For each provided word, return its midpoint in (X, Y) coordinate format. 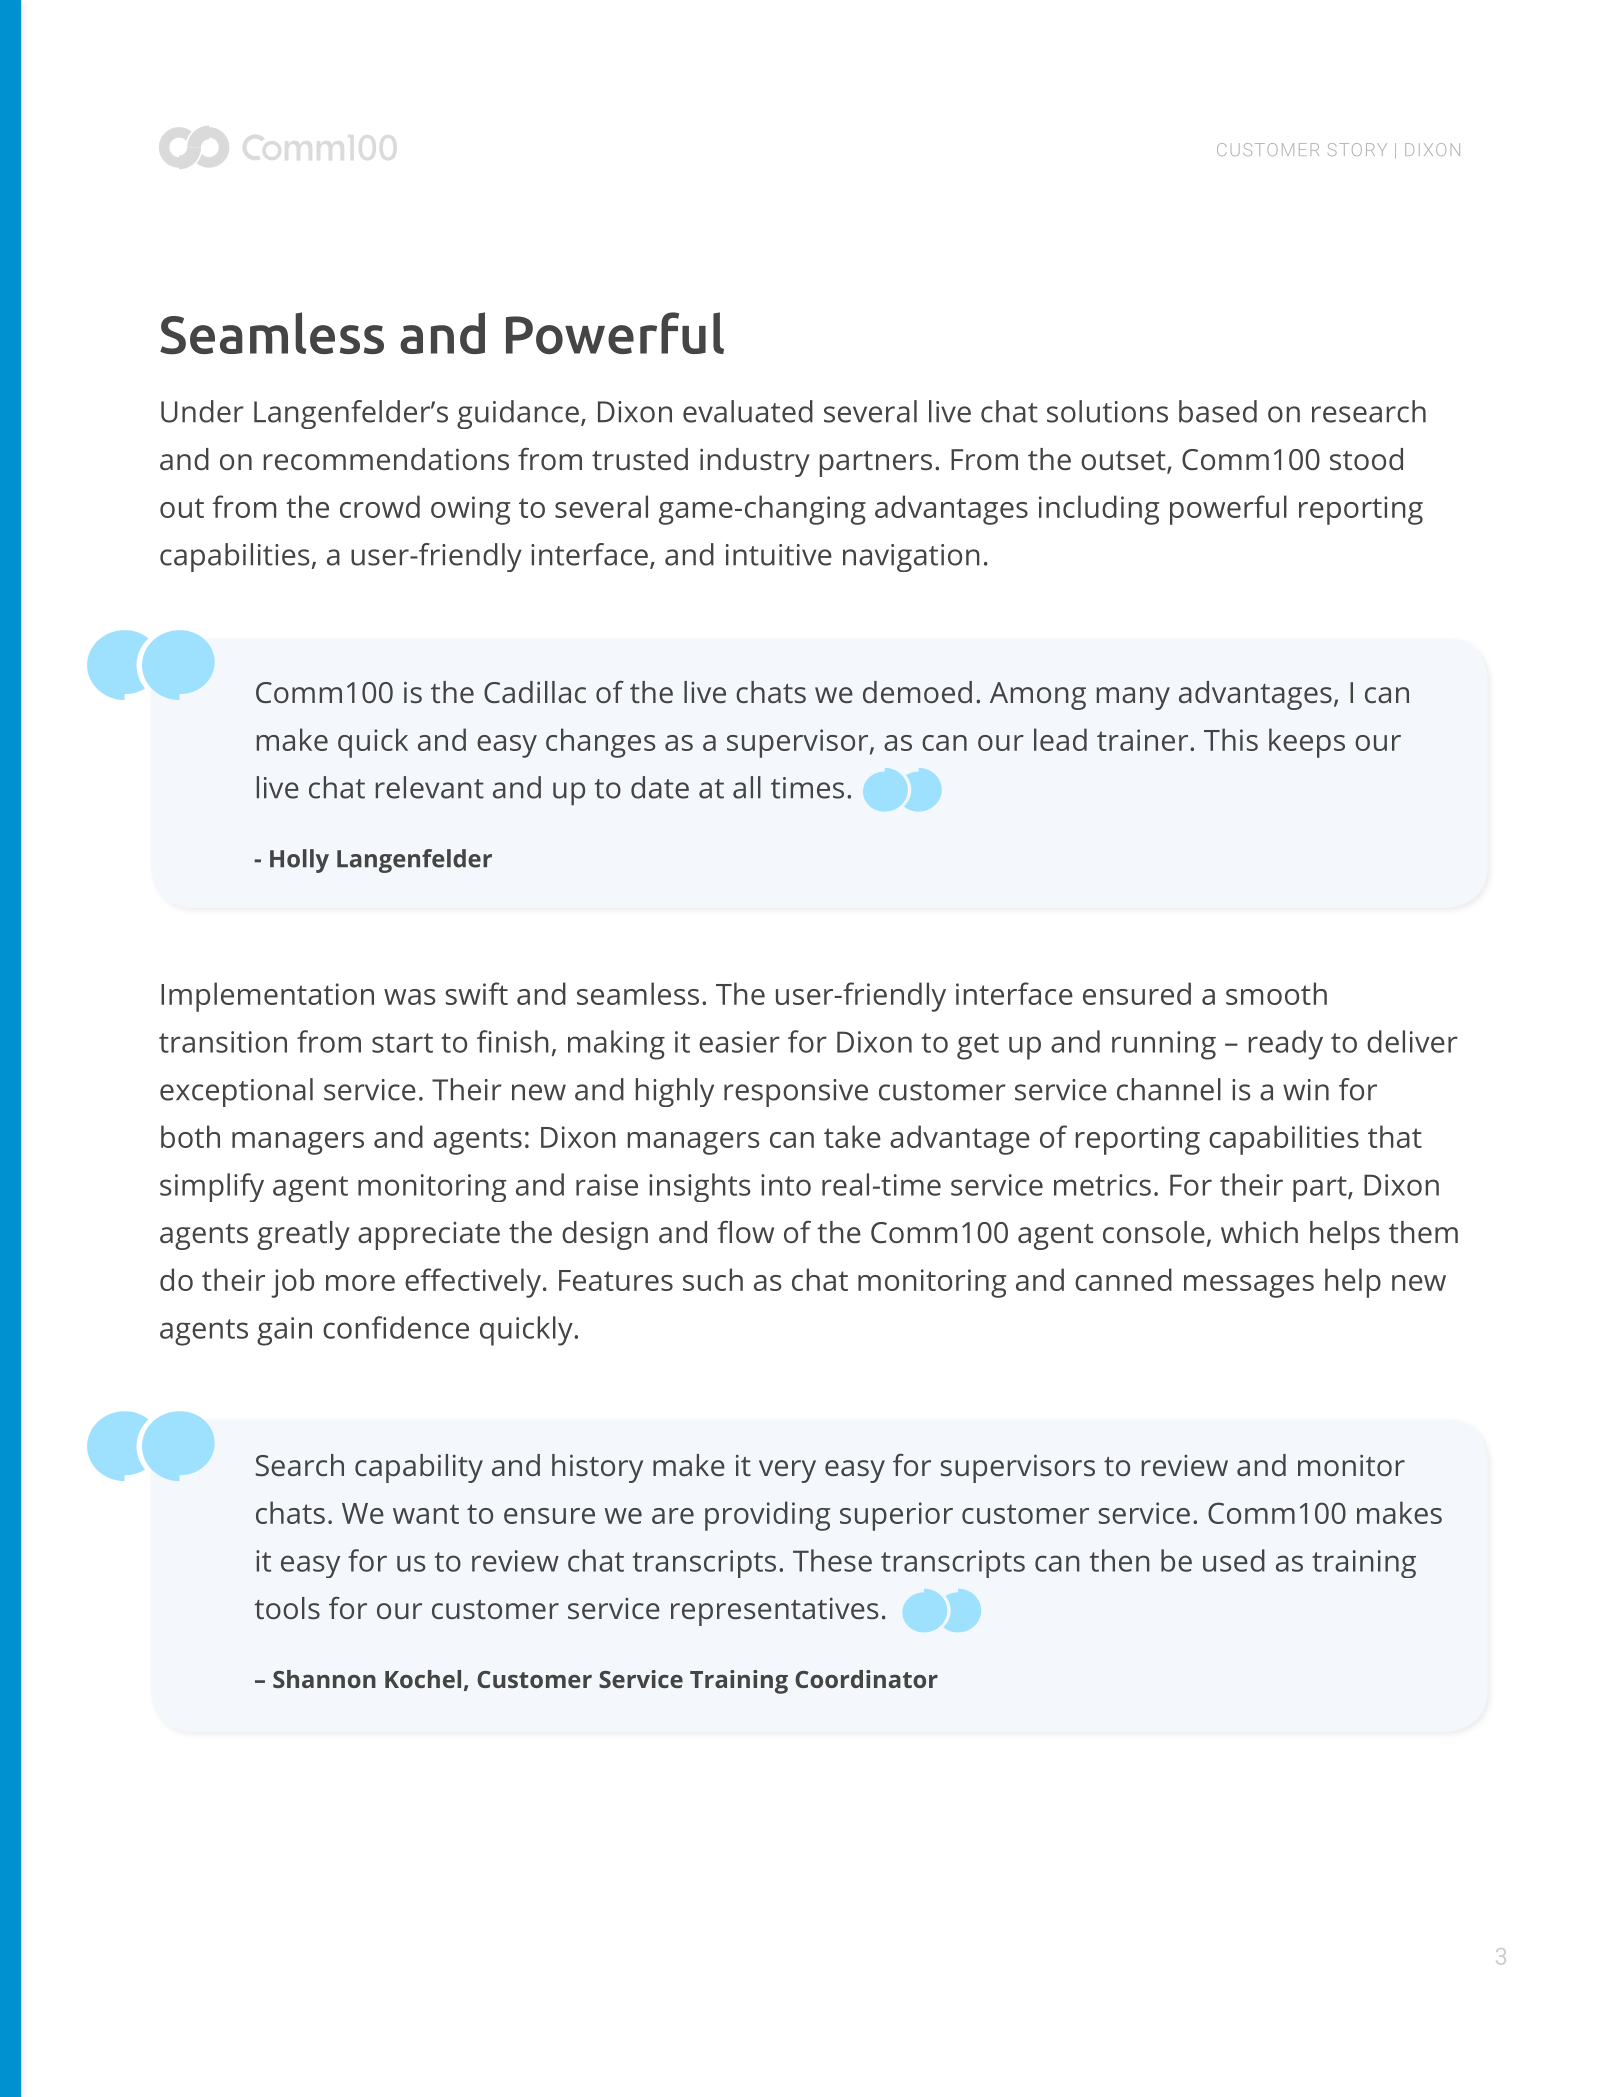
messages (1249, 1286)
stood (1366, 459)
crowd (380, 506)
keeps (1307, 743)
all (747, 787)
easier (739, 1042)
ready (1286, 1045)
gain (284, 1331)
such (713, 1279)
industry (755, 462)
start (402, 1043)
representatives (774, 1611)
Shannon (324, 1679)
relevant (430, 787)
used (1234, 1560)
